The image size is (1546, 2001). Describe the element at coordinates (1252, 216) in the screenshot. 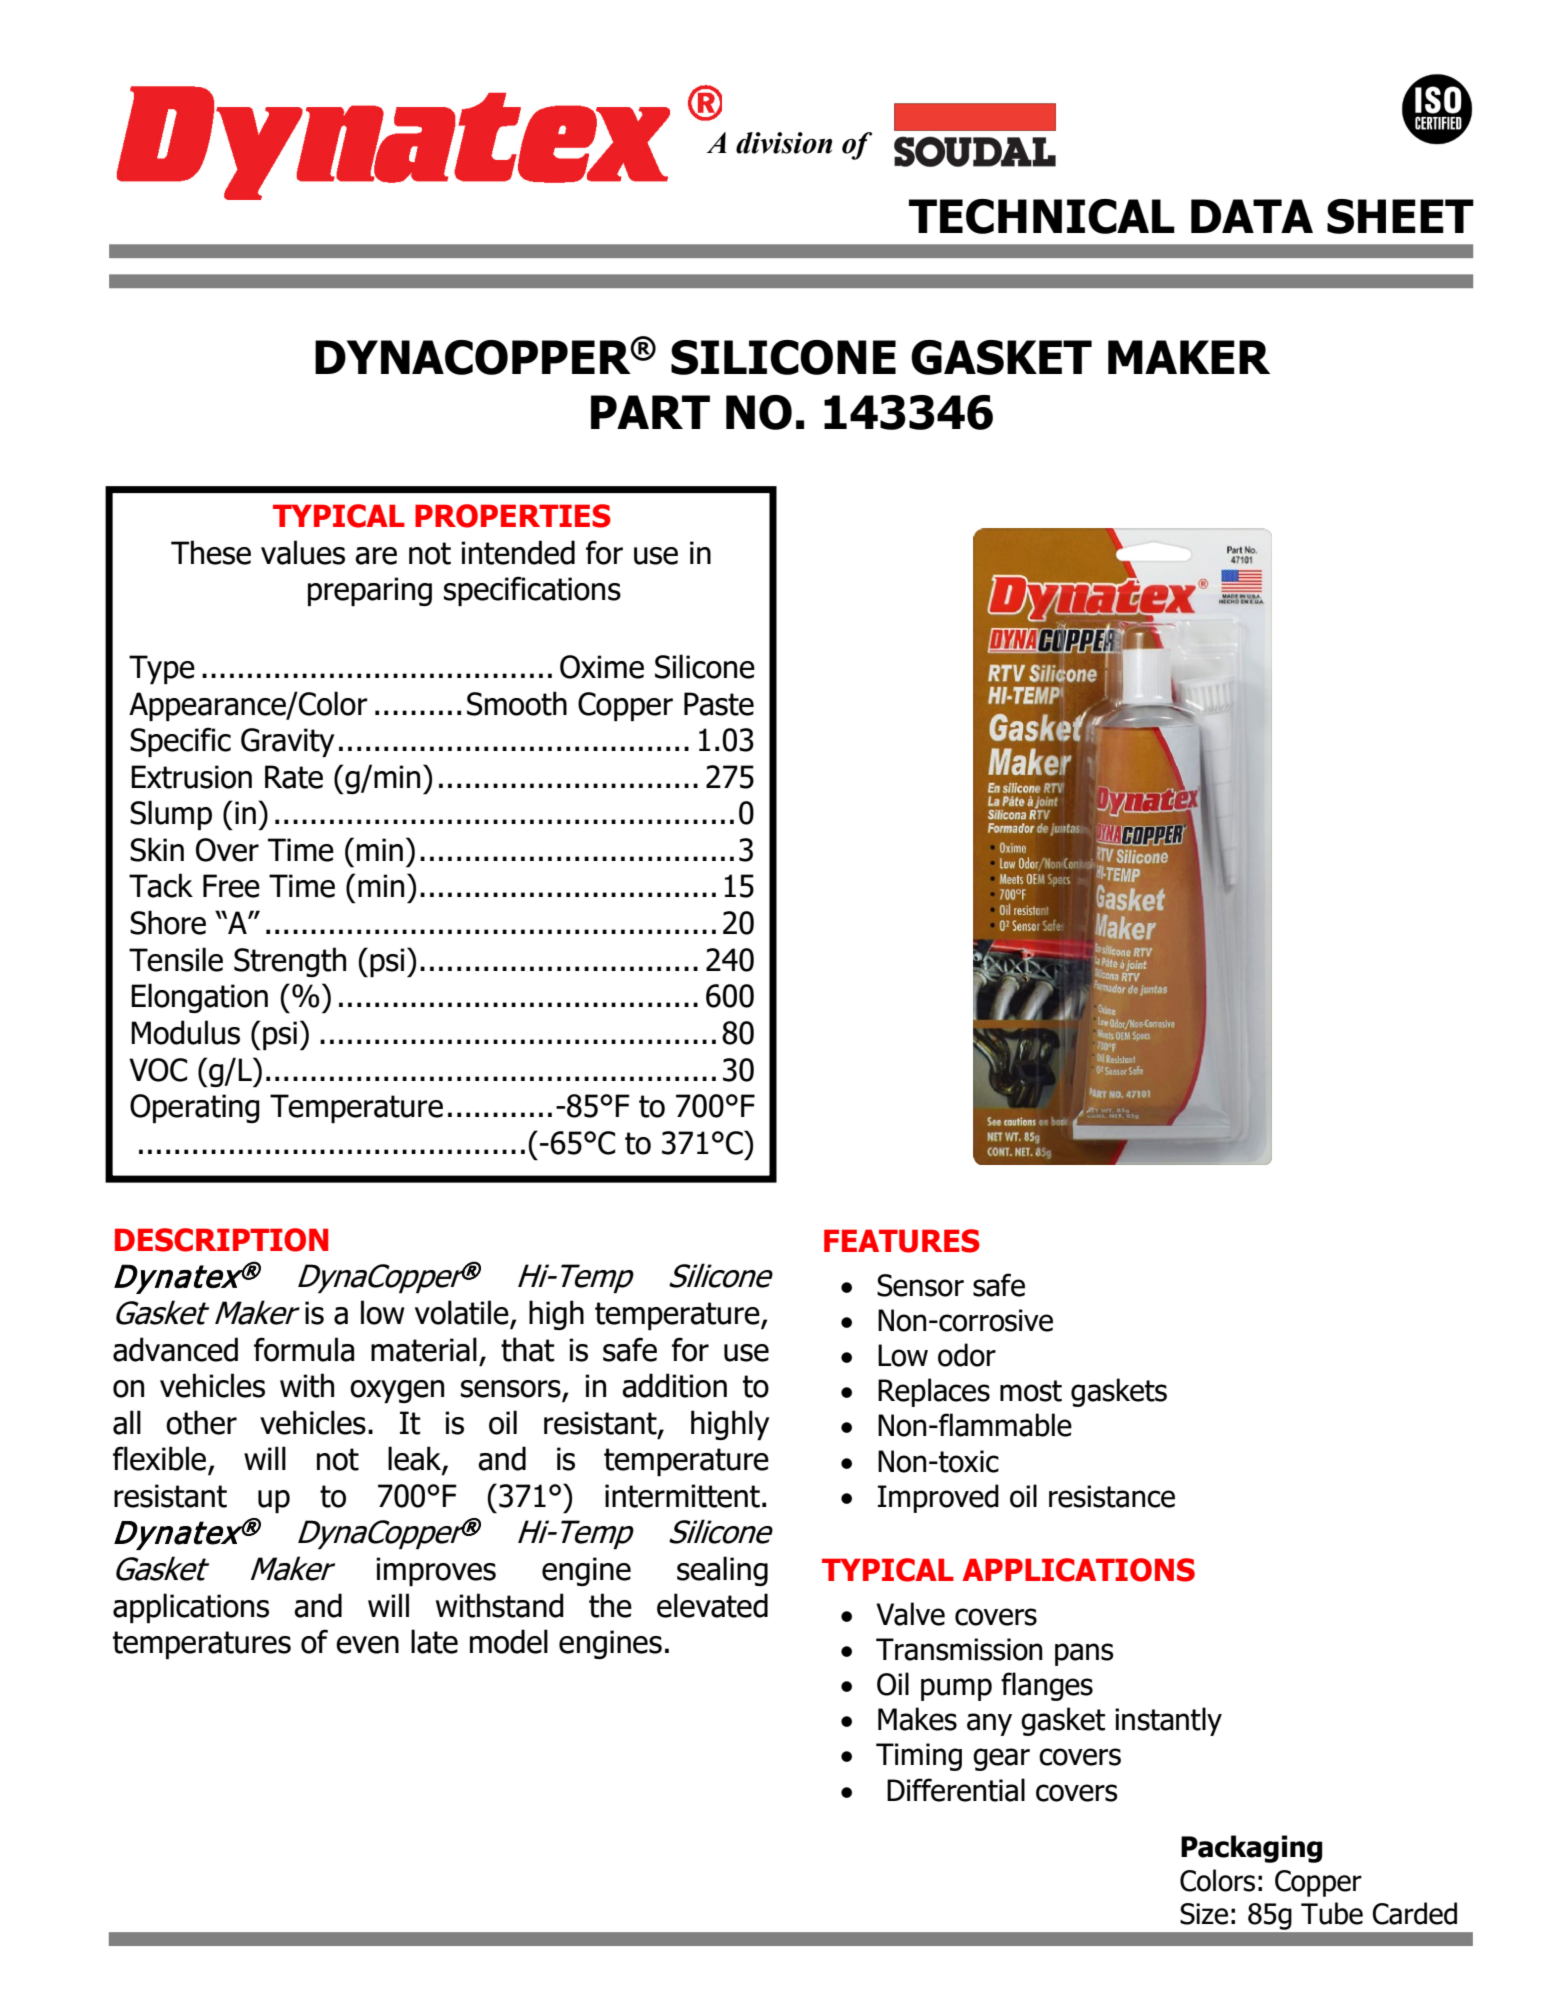

I see `DATA` at that location.
